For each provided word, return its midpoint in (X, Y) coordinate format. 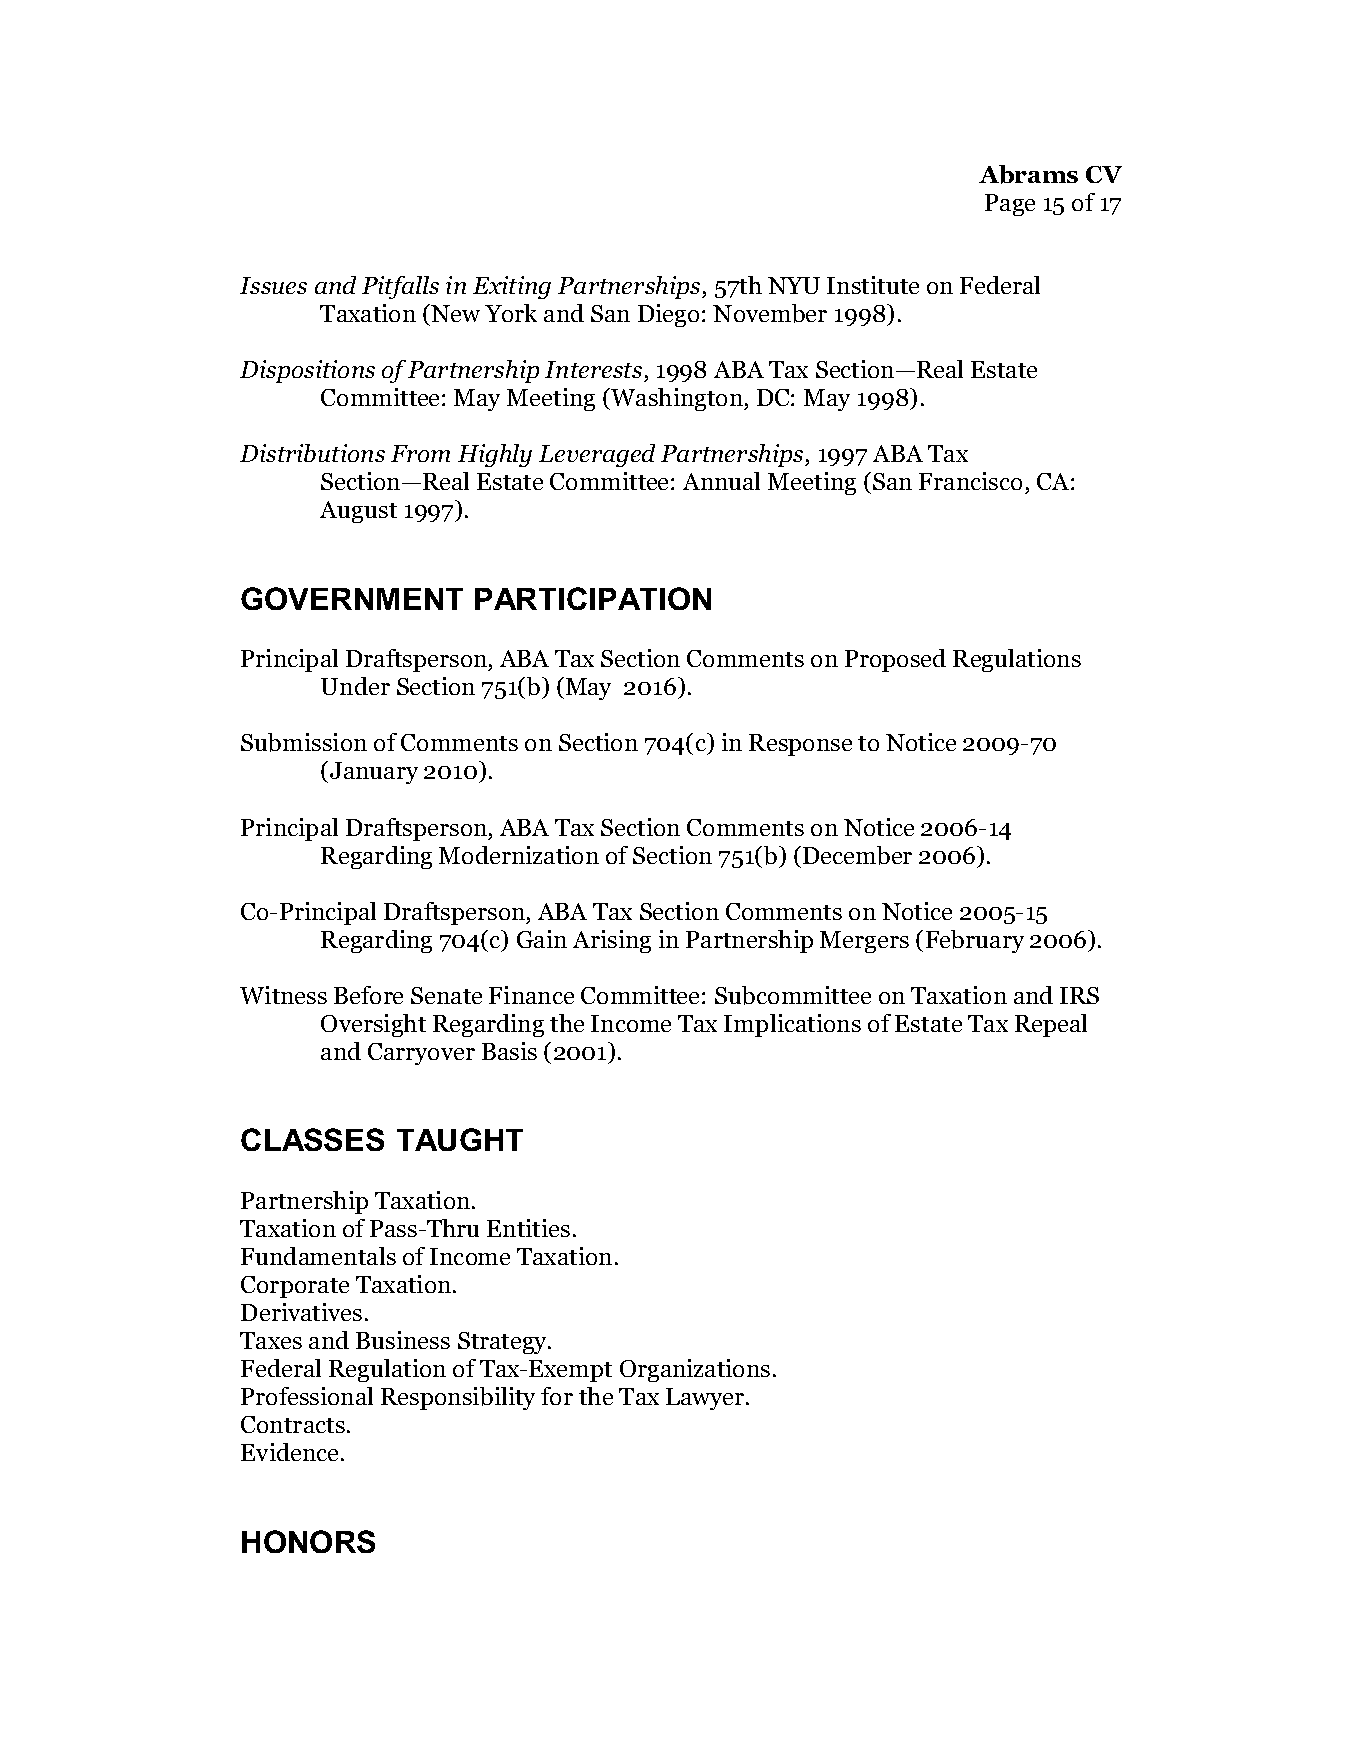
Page (1010, 205)
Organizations (695, 1370)
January (372, 772)
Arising (612, 941)
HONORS (308, 1541)
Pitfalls (400, 287)
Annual (721, 481)
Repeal (1051, 1025)
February (975, 941)
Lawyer (706, 1399)
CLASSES (312, 1139)
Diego (668, 315)
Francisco (970, 481)
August (358, 512)
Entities (528, 1228)
